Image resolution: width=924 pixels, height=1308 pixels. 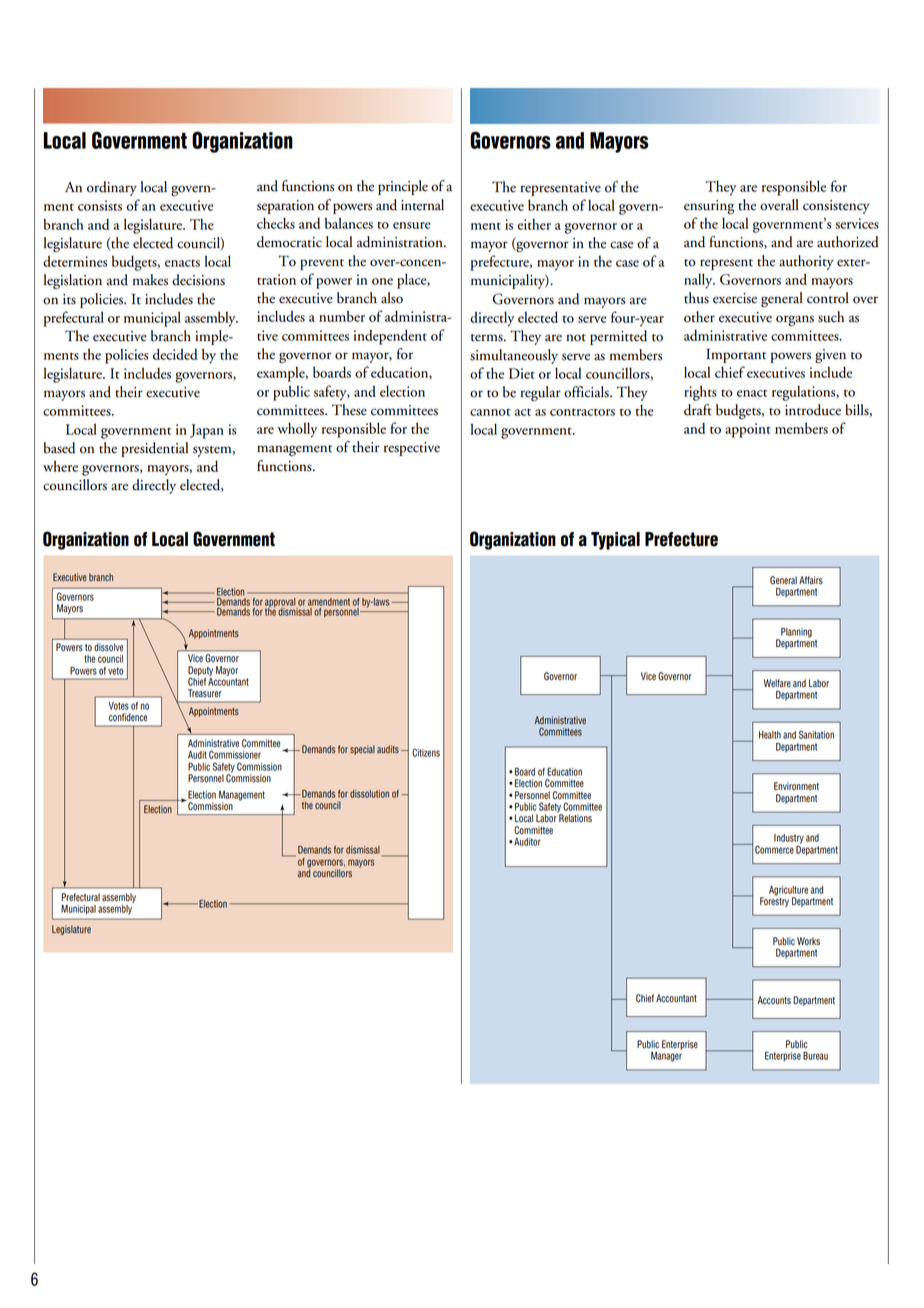 I want to click on ordinary, so click(x=112, y=188).
